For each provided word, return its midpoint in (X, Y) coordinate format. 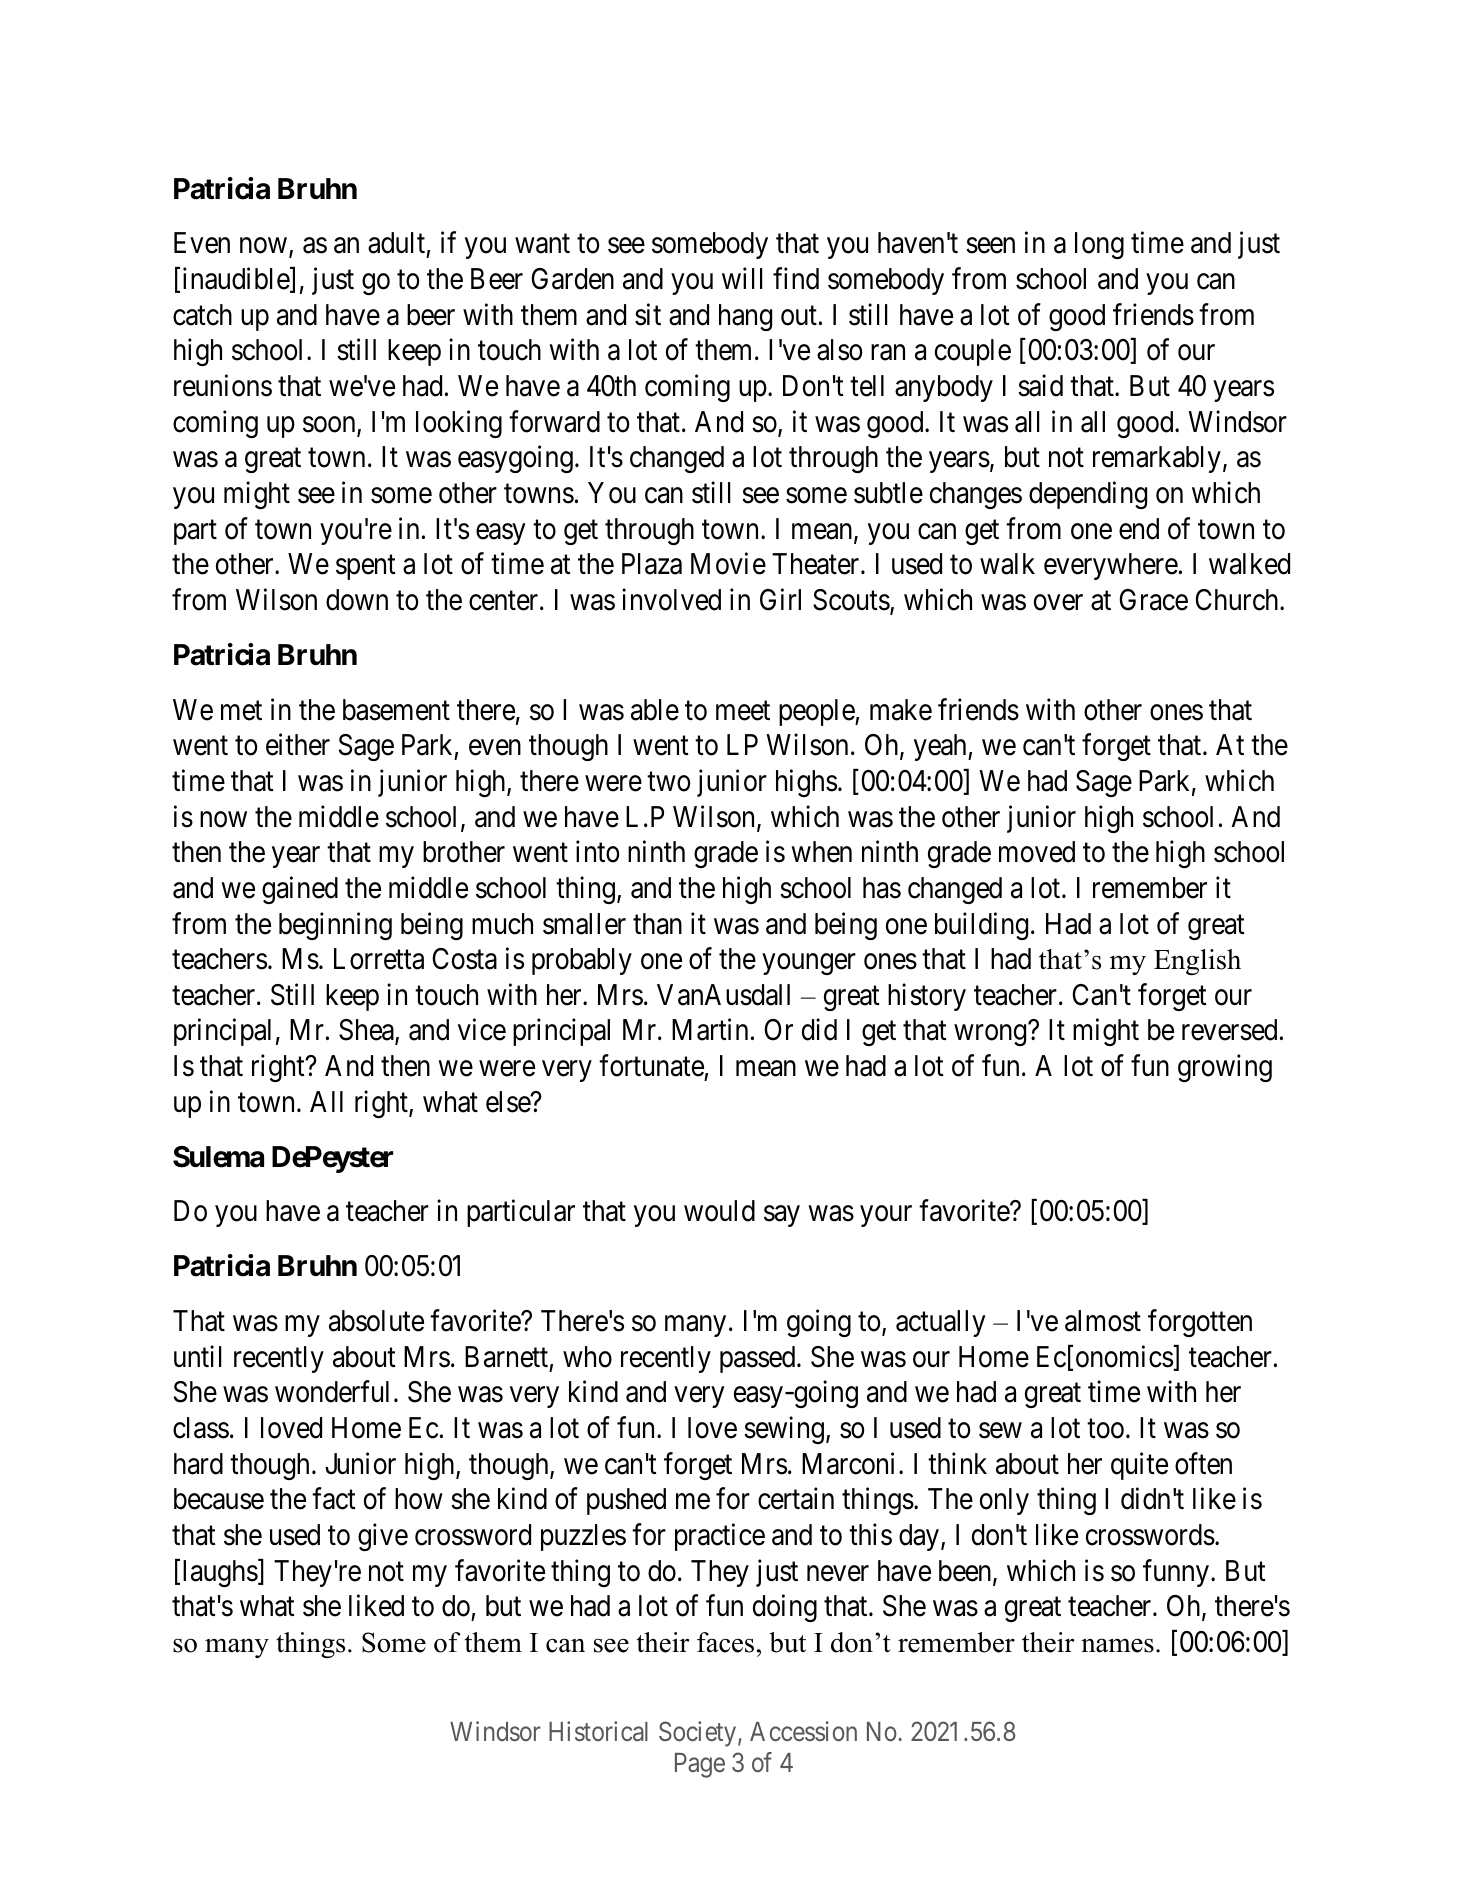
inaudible (237, 280)
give (383, 1537)
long (1099, 245)
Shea (367, 1031)
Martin (710, 1030)
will (742, 278)
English (1197, 962)
